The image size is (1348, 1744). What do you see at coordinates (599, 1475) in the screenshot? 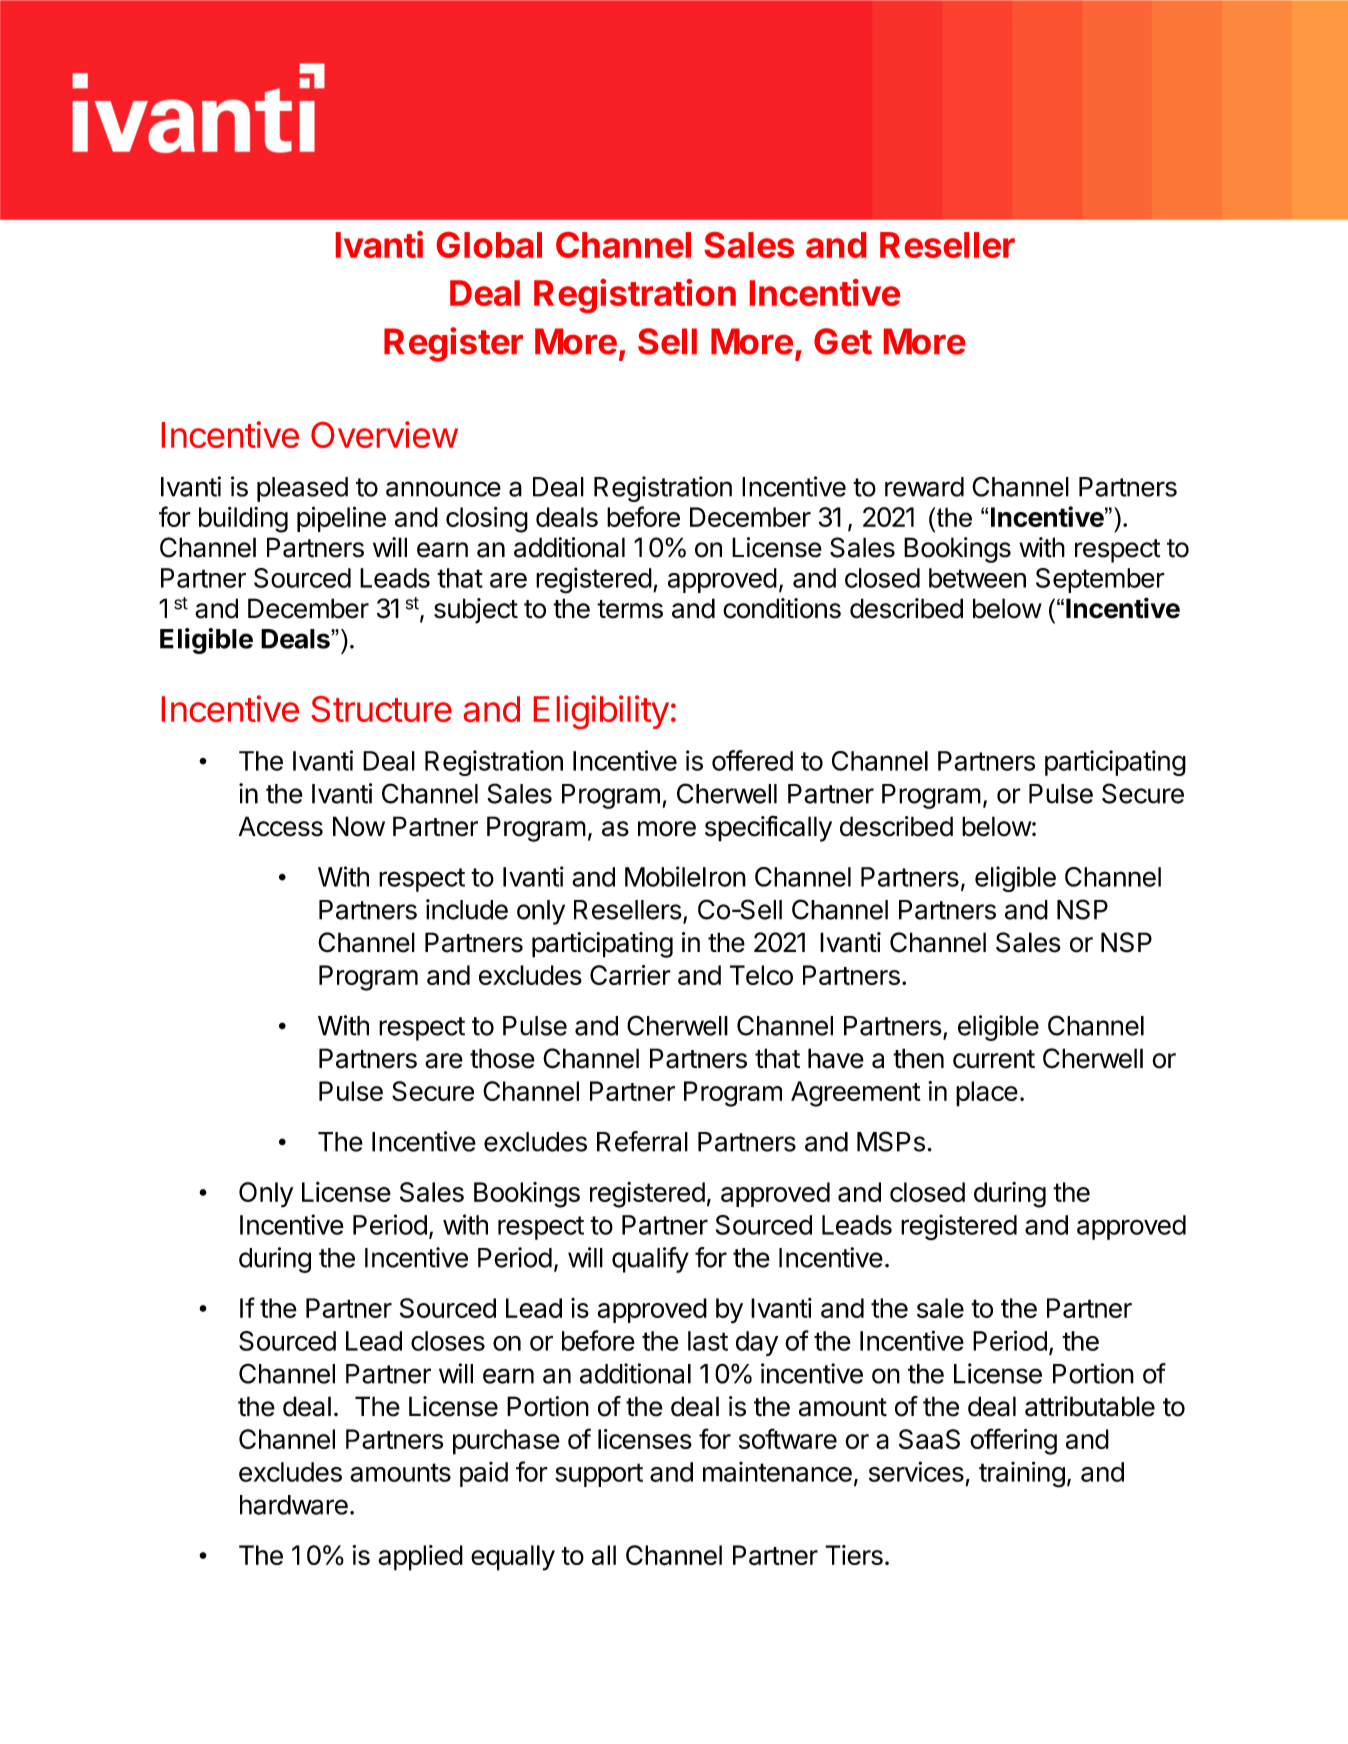
I see `support` at bounding box center [599, 1475].
